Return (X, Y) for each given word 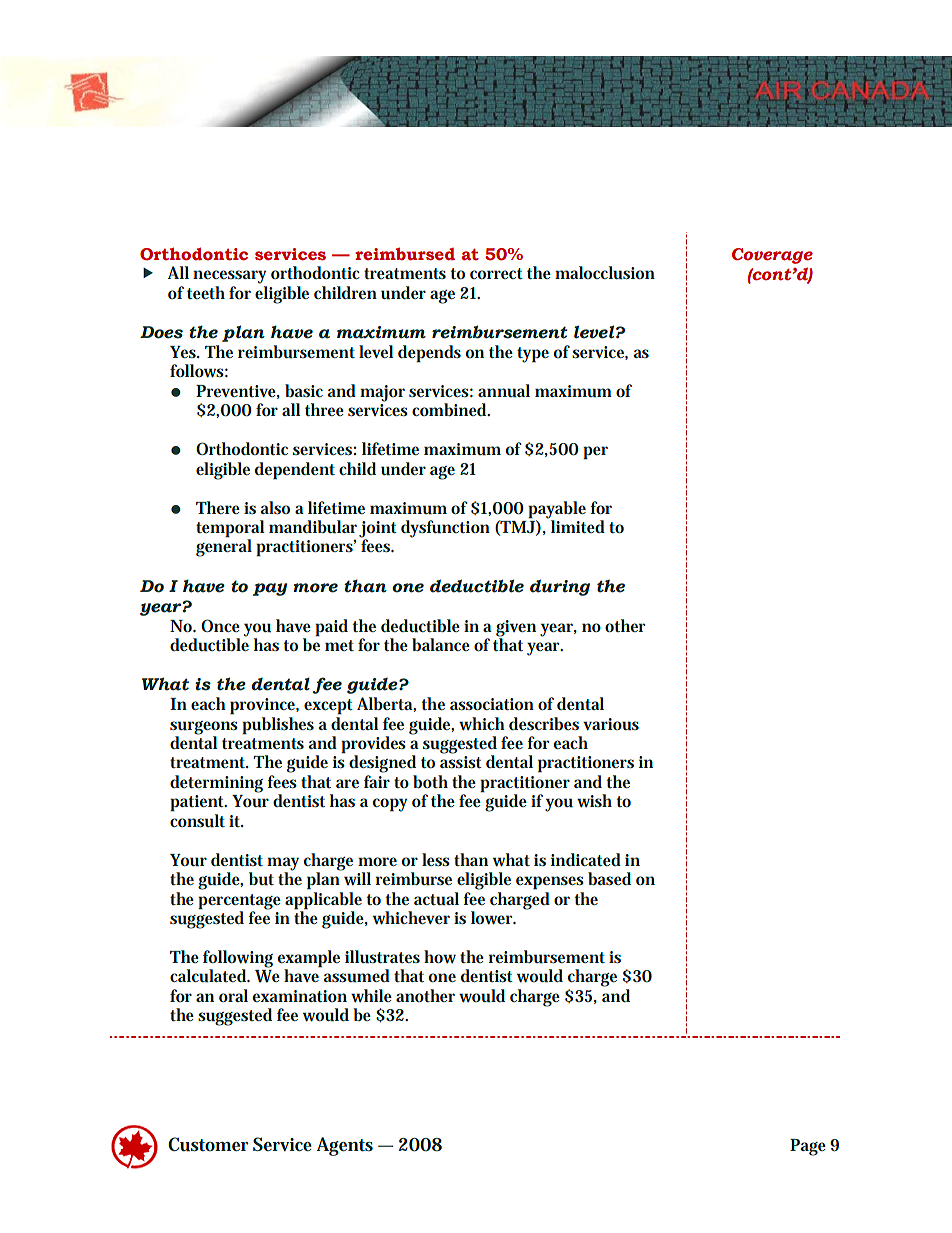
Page (808, 1147)
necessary (229, 277)
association (492, 704)
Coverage (772, 256)
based (609, 878)
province (263, 706)
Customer (208, 1144)
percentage (239, 903)
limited (578, 526)
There (218, 507)
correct (496, 273)
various (611, 724)
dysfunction (445, 529)
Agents (345, 1146)
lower (493, 917)
